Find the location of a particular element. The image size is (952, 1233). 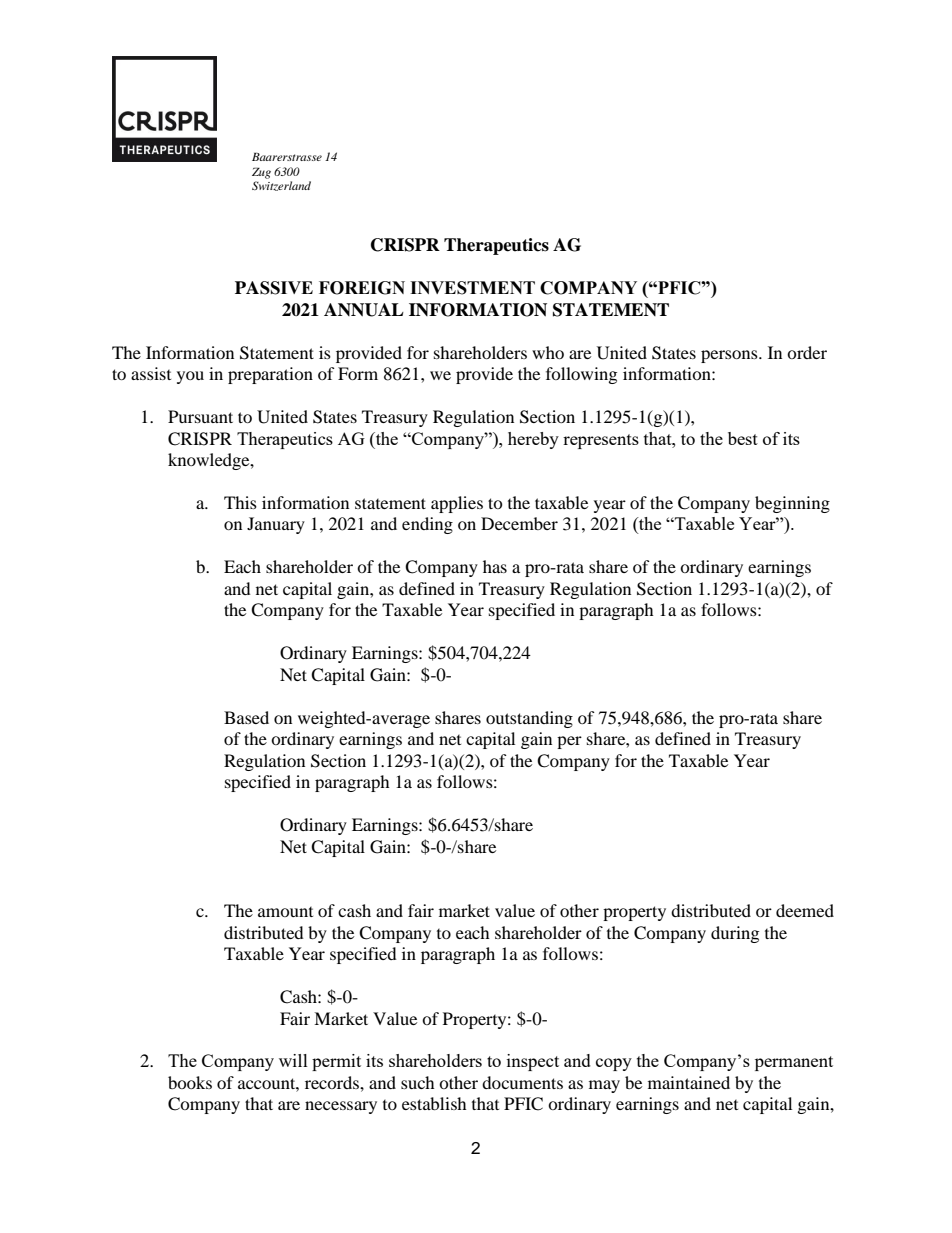

persons is located at coordinates (730, 356).
